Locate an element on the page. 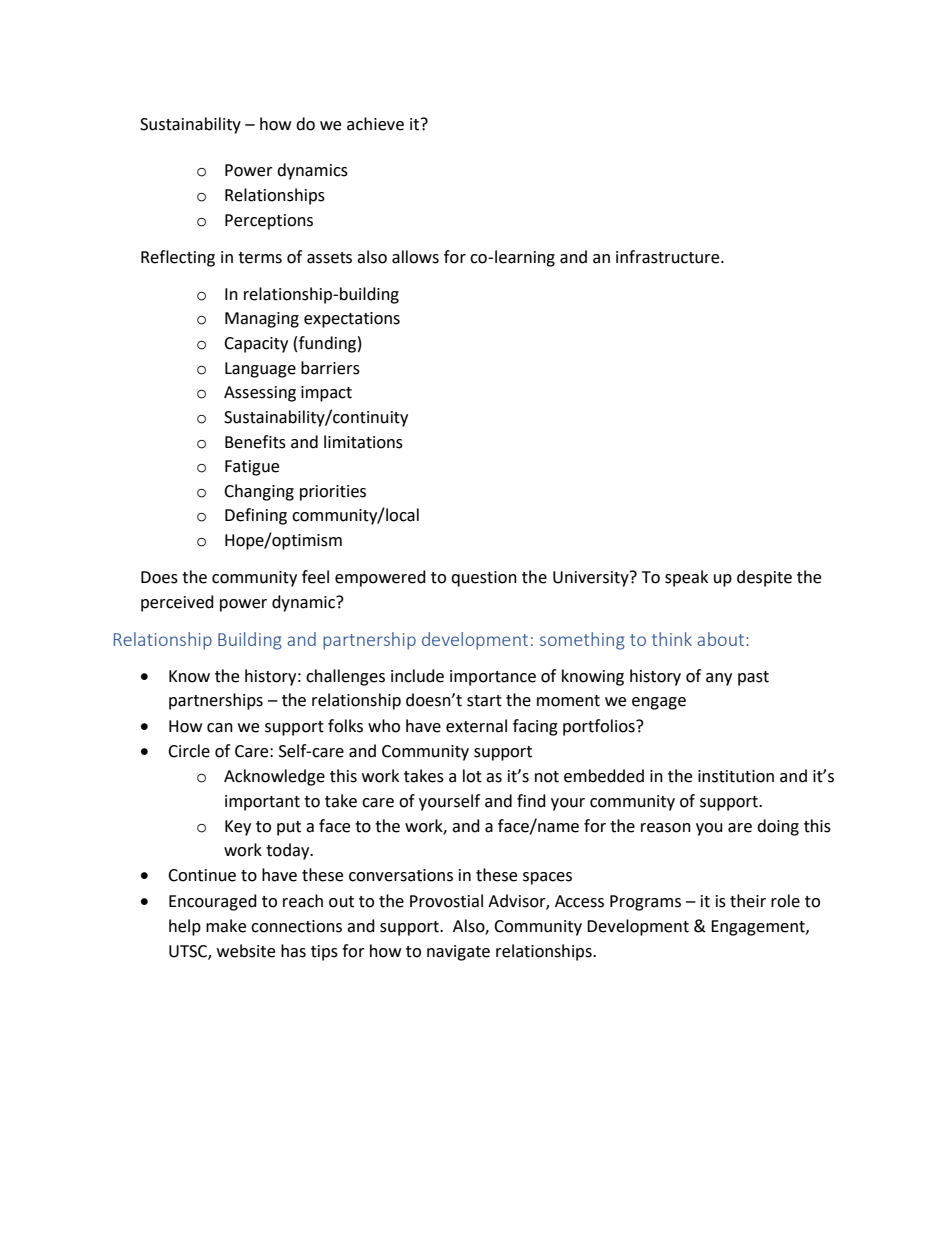  allows is located at coordinates (415, 257).
